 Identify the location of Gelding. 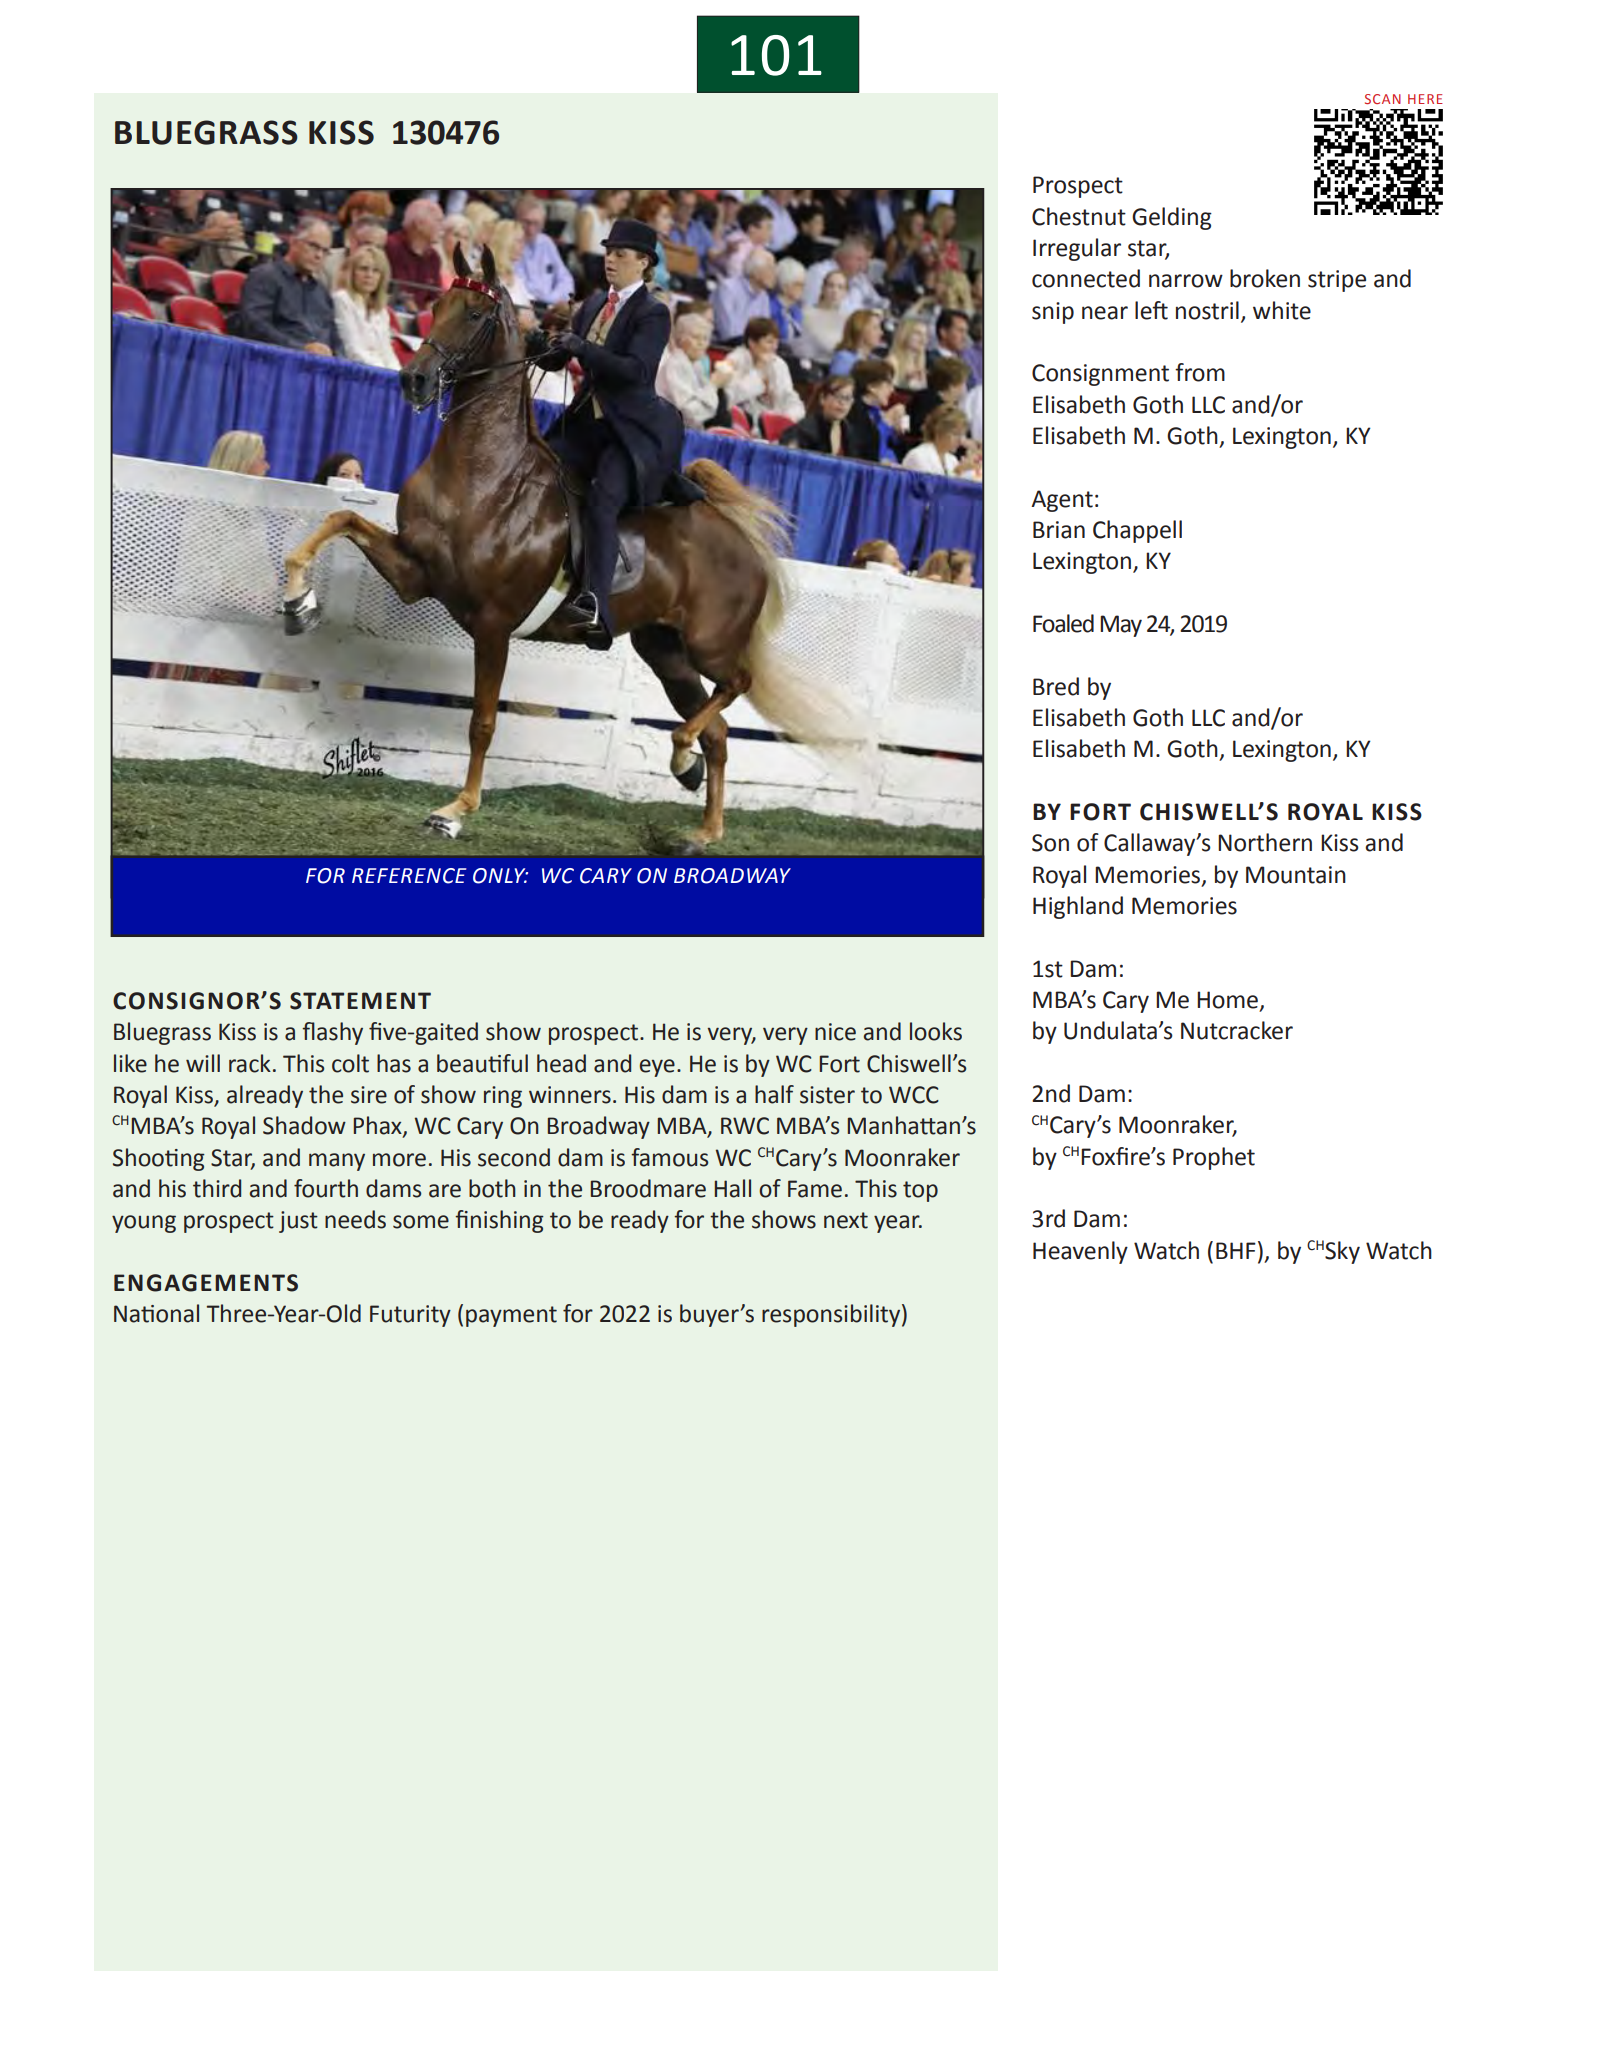
(1172, 218).
